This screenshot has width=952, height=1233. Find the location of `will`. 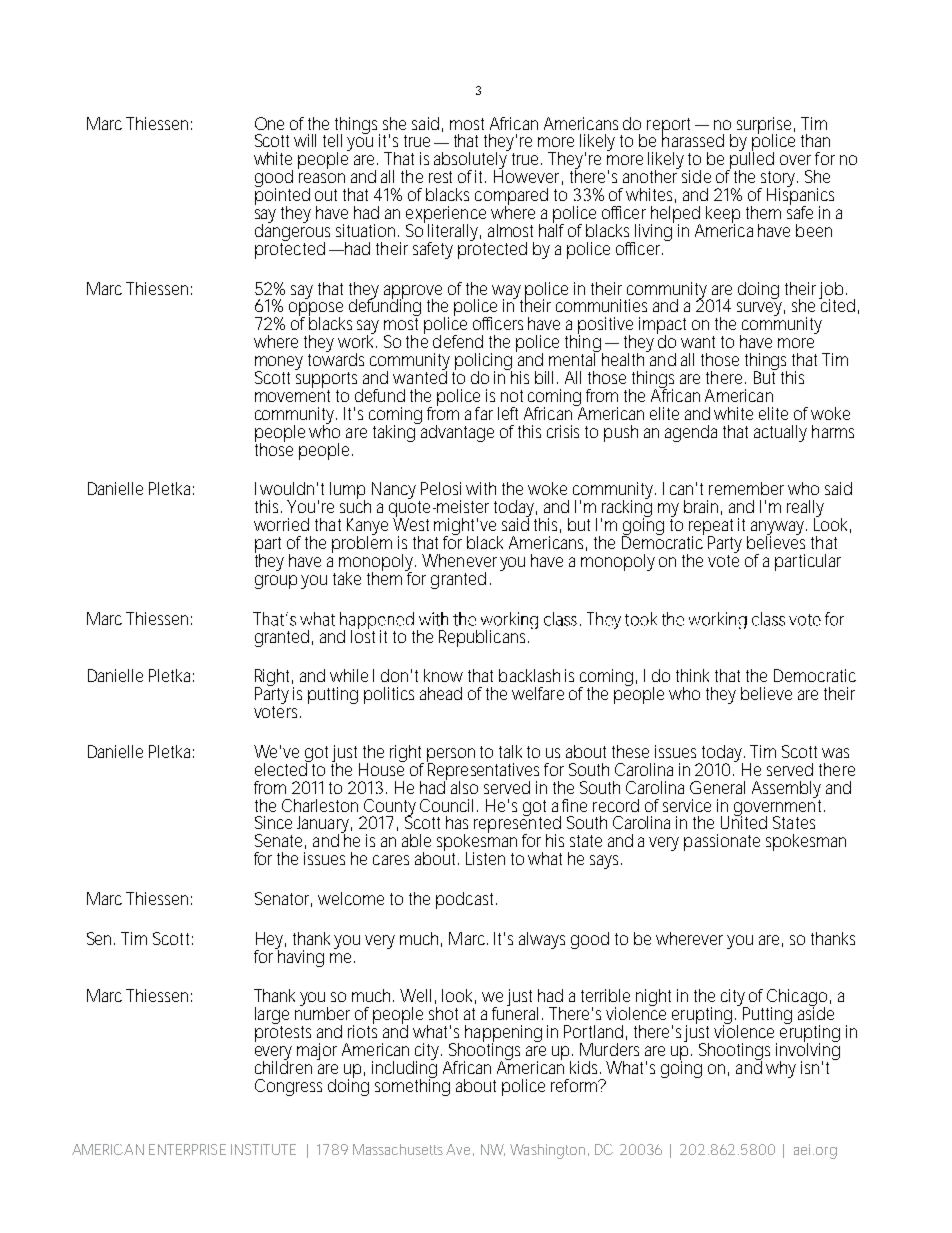

will is located at coordinates (305, 140).
